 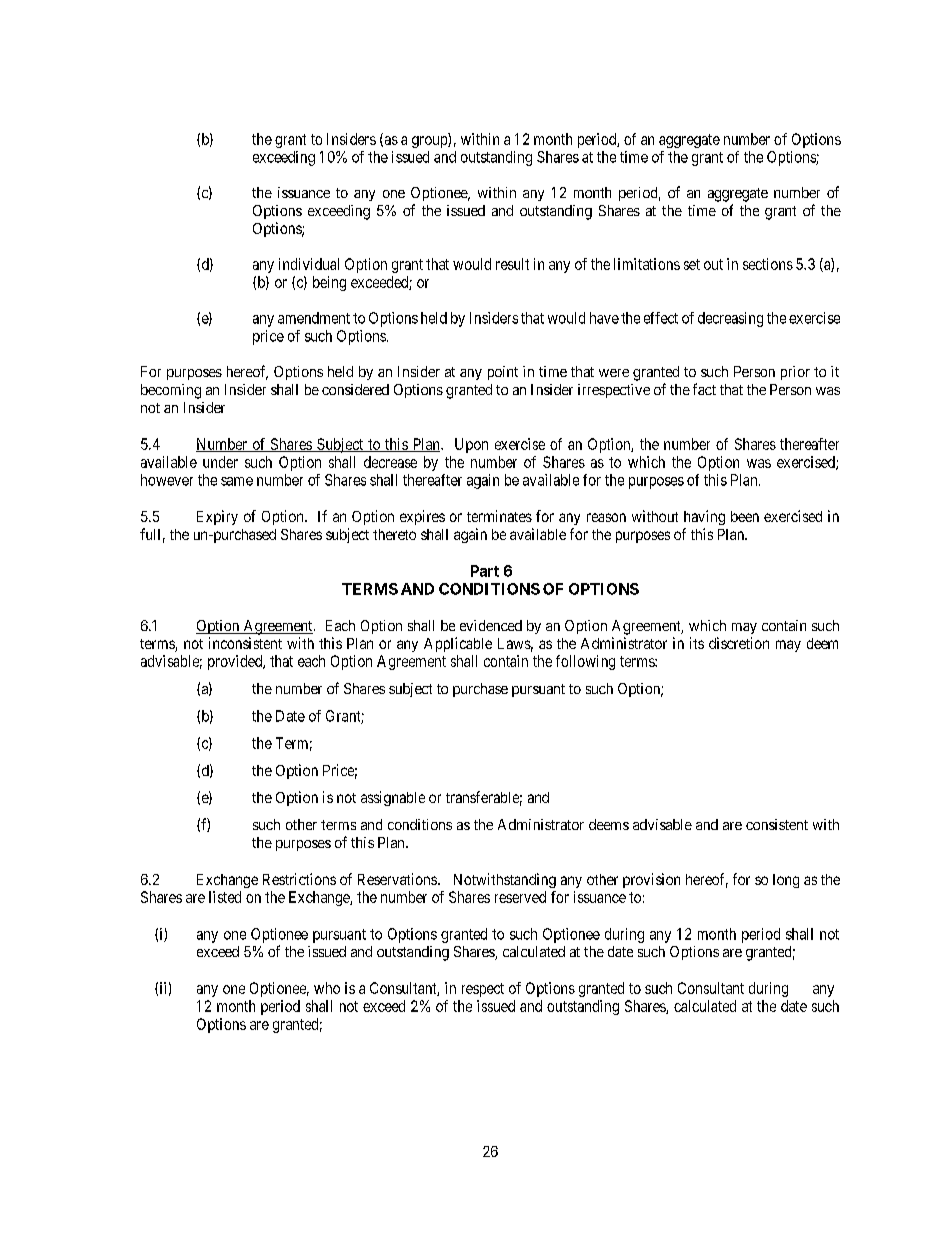 What do you see at coordinates (430, 142) in the page?
I see `group` at bounding box center [430, 142].
